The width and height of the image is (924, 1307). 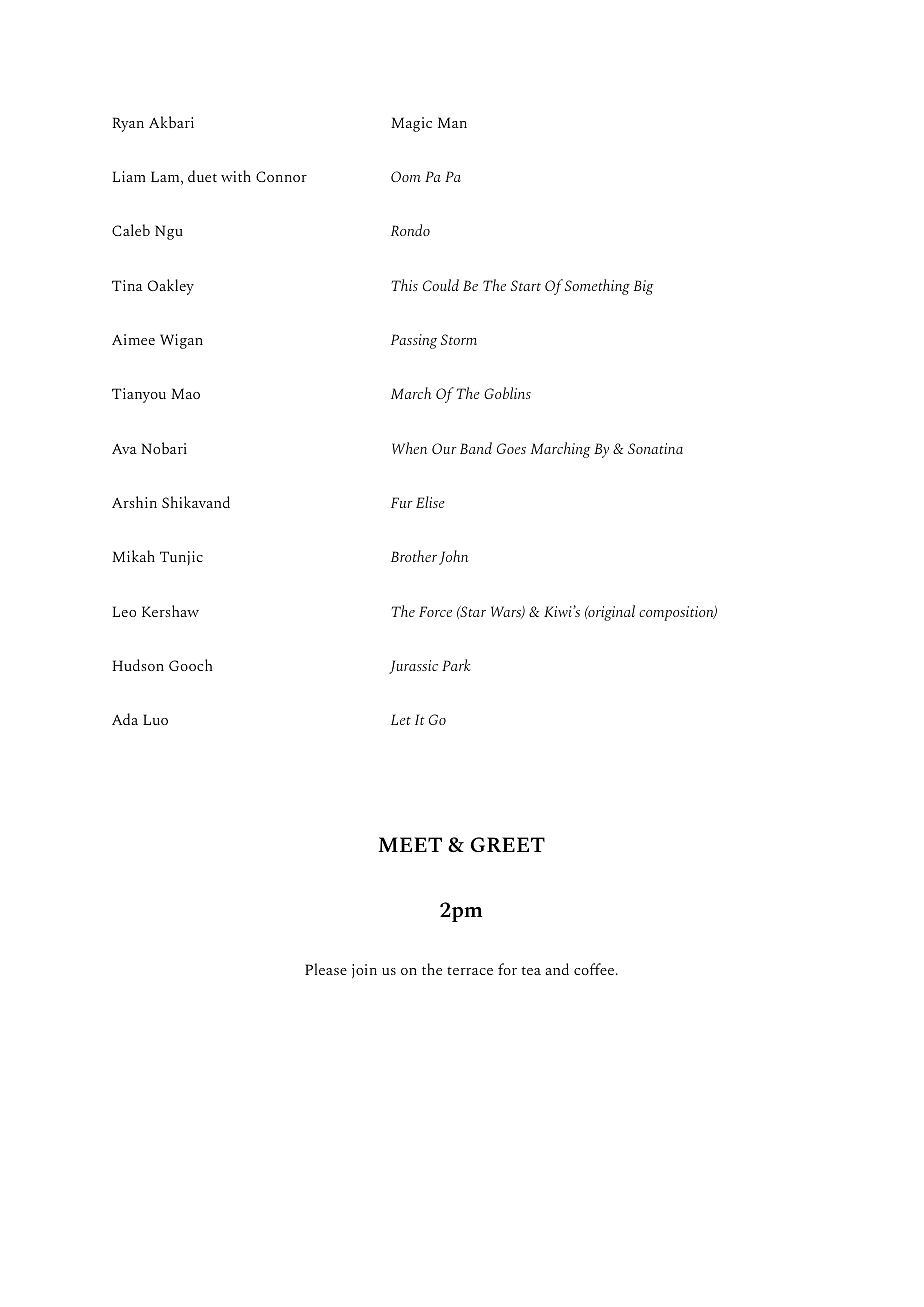 What do you see at coordinates (185, 393) in the image?
I see `Mao` at bounding box center [185, 393].
